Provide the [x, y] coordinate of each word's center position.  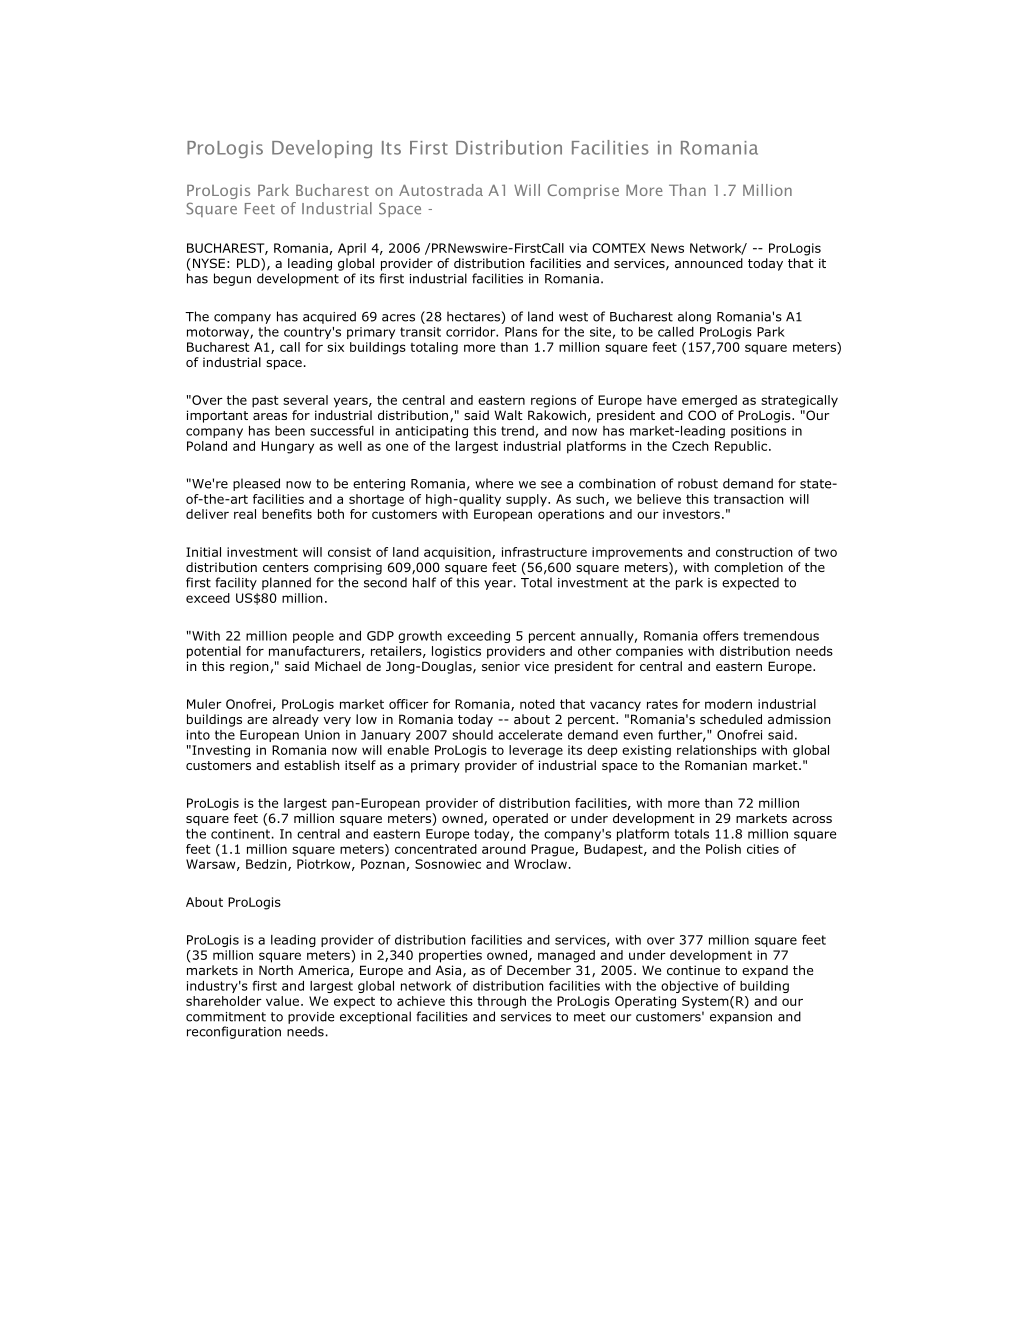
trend [517, 431]
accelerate [530, 735]
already [295, 720]
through [501, 1002]
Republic [742, 447]
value [282, 1001]
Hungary [287, 447]
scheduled [731, 719]
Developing [322, 149]
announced [709, 263]
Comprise [583, 191]
